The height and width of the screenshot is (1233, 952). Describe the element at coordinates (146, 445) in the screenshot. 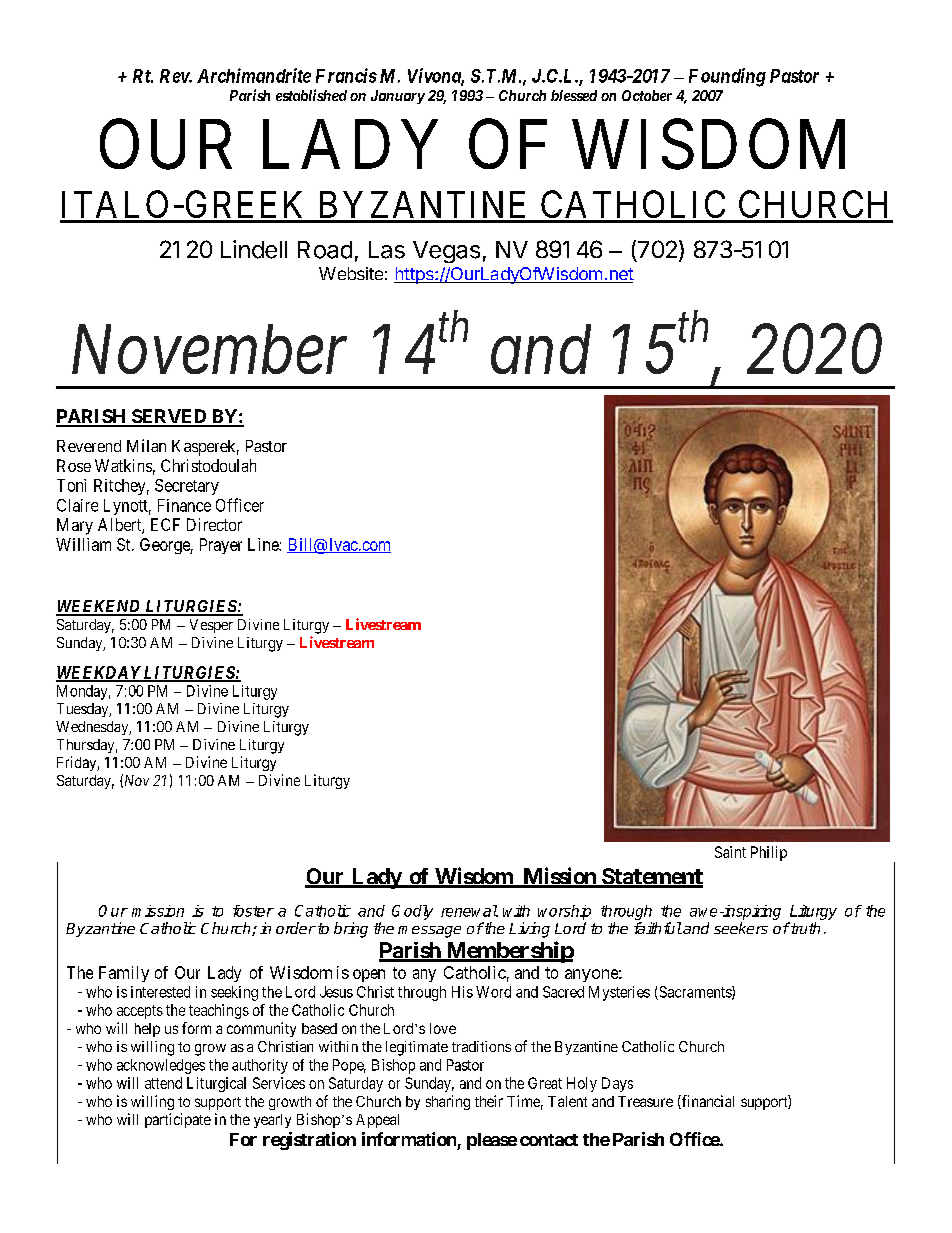

I see `Milan` at that location.
